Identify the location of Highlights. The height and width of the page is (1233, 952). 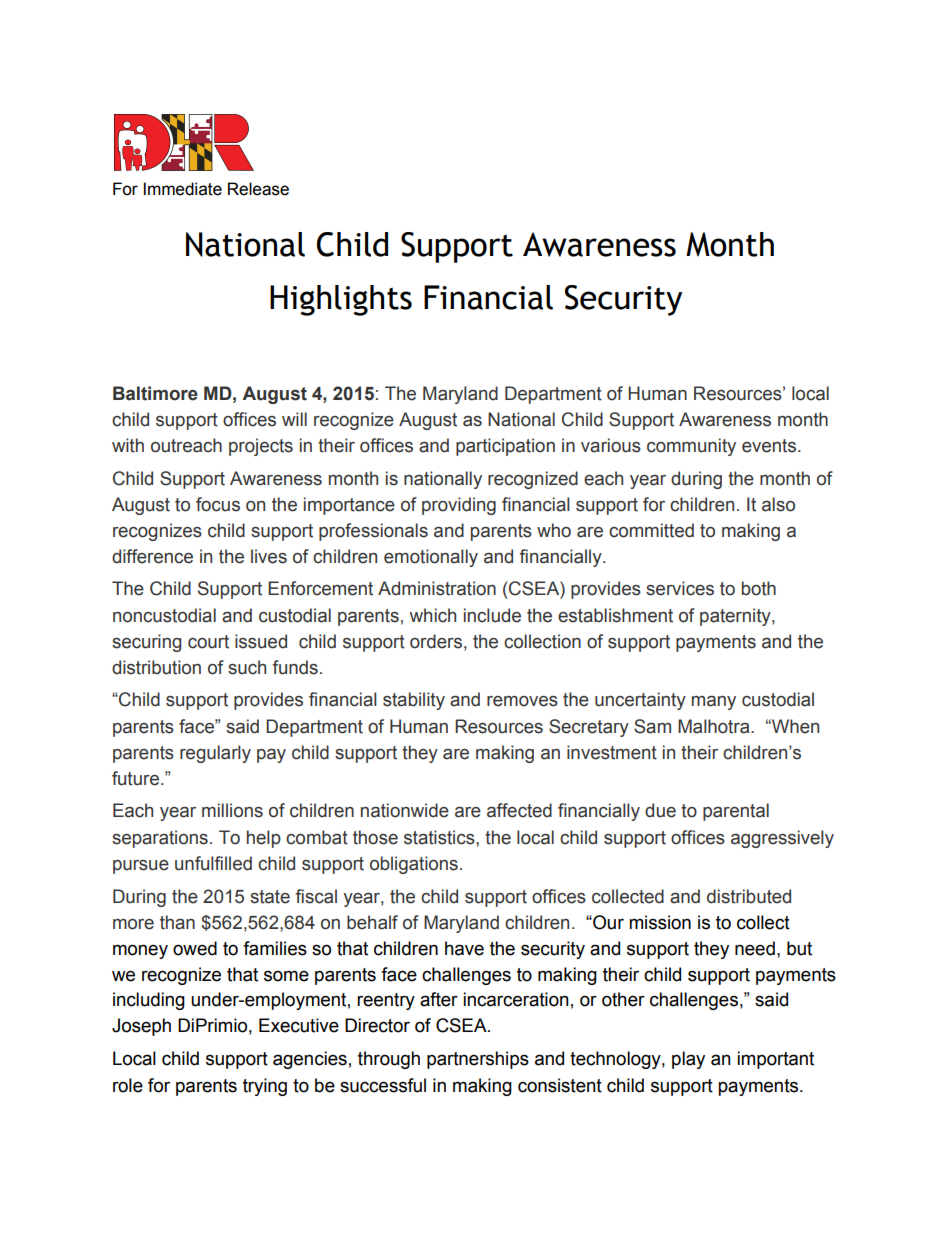
(341, 300).
